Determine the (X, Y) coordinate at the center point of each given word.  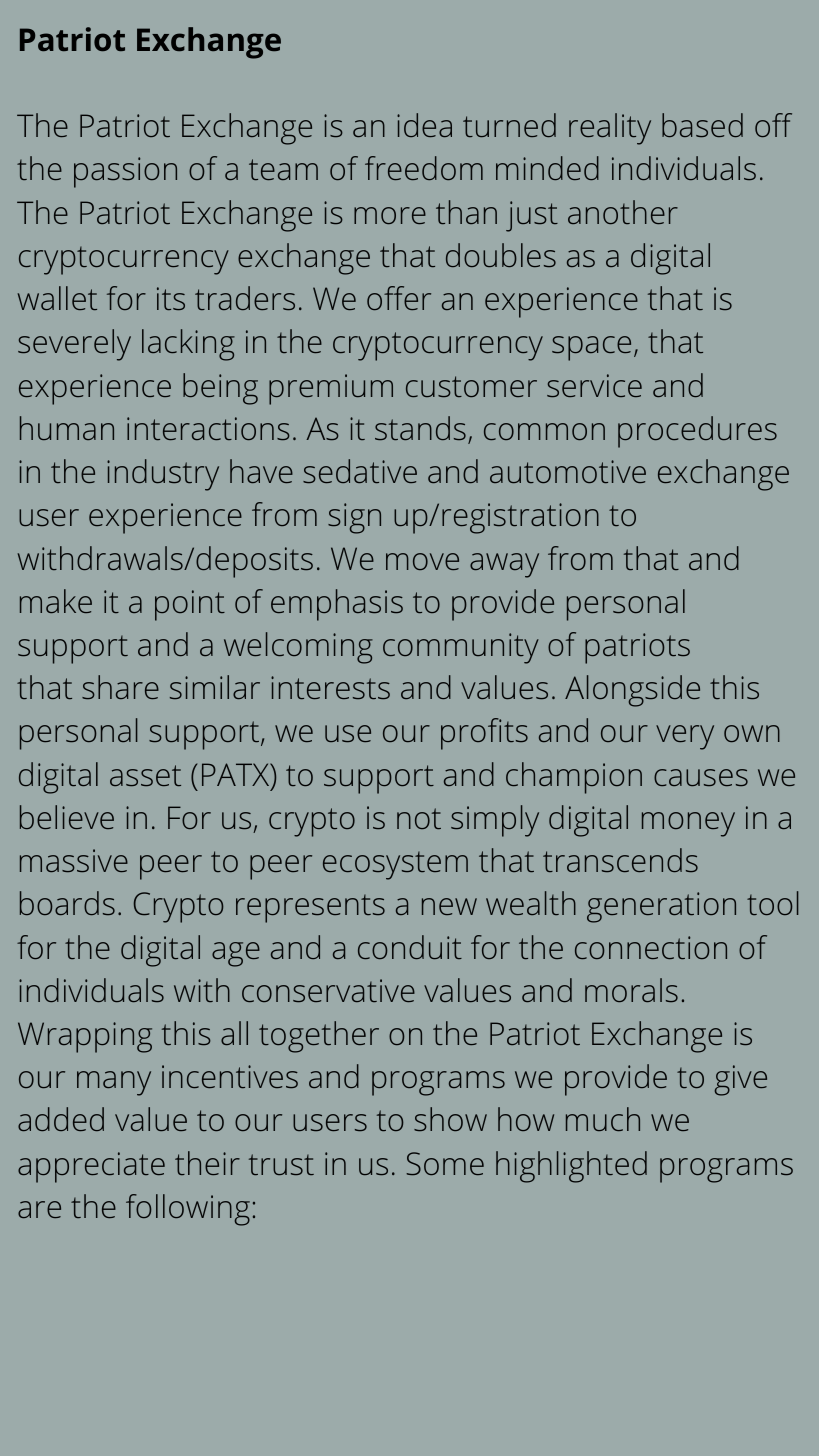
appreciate (91, 1167)
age (236, 954)
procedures (697, 432)
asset (145, 775)
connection (651, 947)
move (422, 561)
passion (125, 172)
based (702, 125)
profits (484, 734)
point (190, 605)
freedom (424, 168)
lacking (188, 345)
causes (701, 777)
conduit (410, 947)
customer (471, 386)
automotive (568, 471)
